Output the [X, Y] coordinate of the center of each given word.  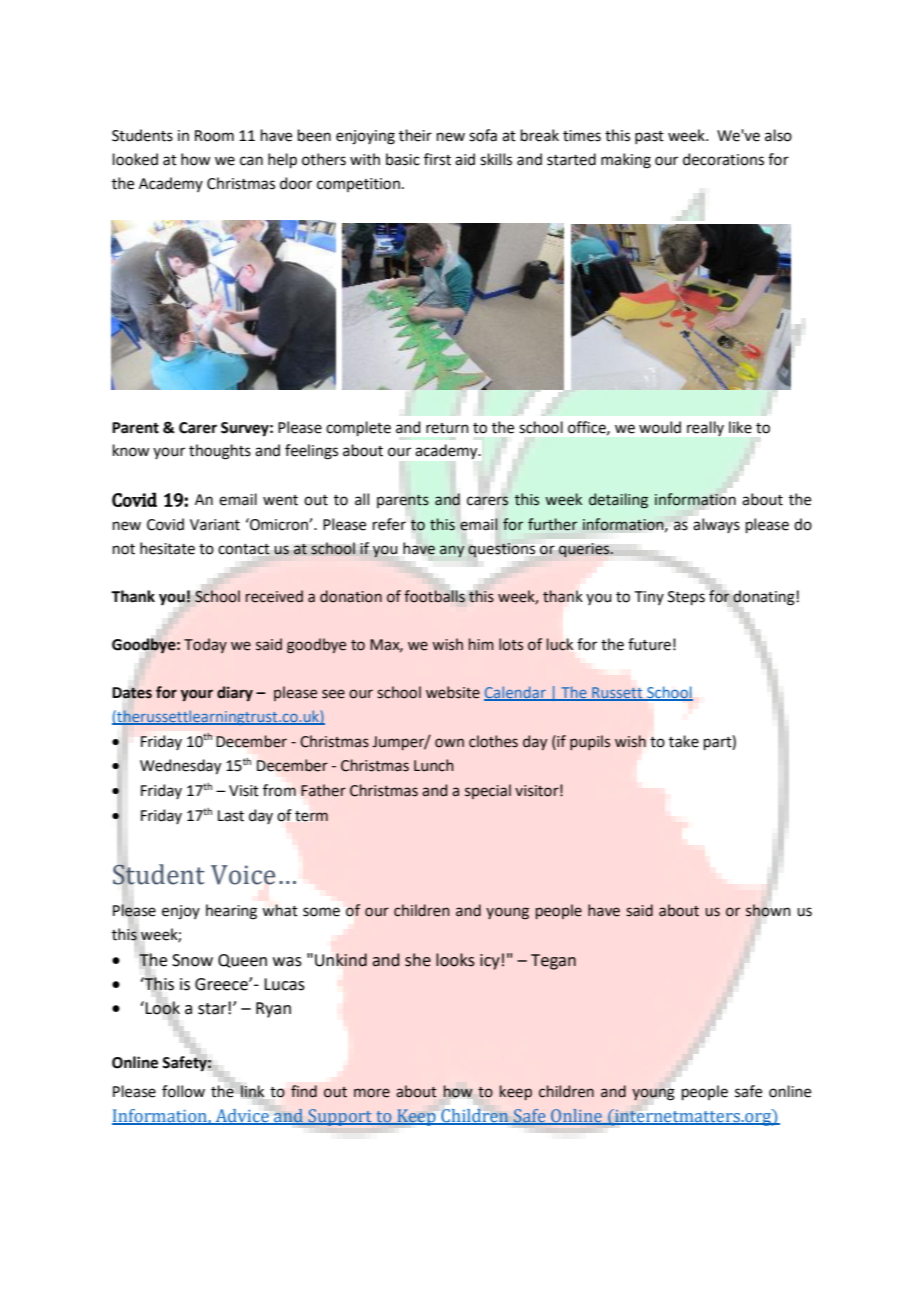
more [372, 1093]
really [705, 428]
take [684, 741]
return [447, 428]
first [437, 159]
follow [183, 1091]
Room [214, 136]
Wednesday [180, 767]
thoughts [220, 452]
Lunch [434, 765]
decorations [723, 159]
